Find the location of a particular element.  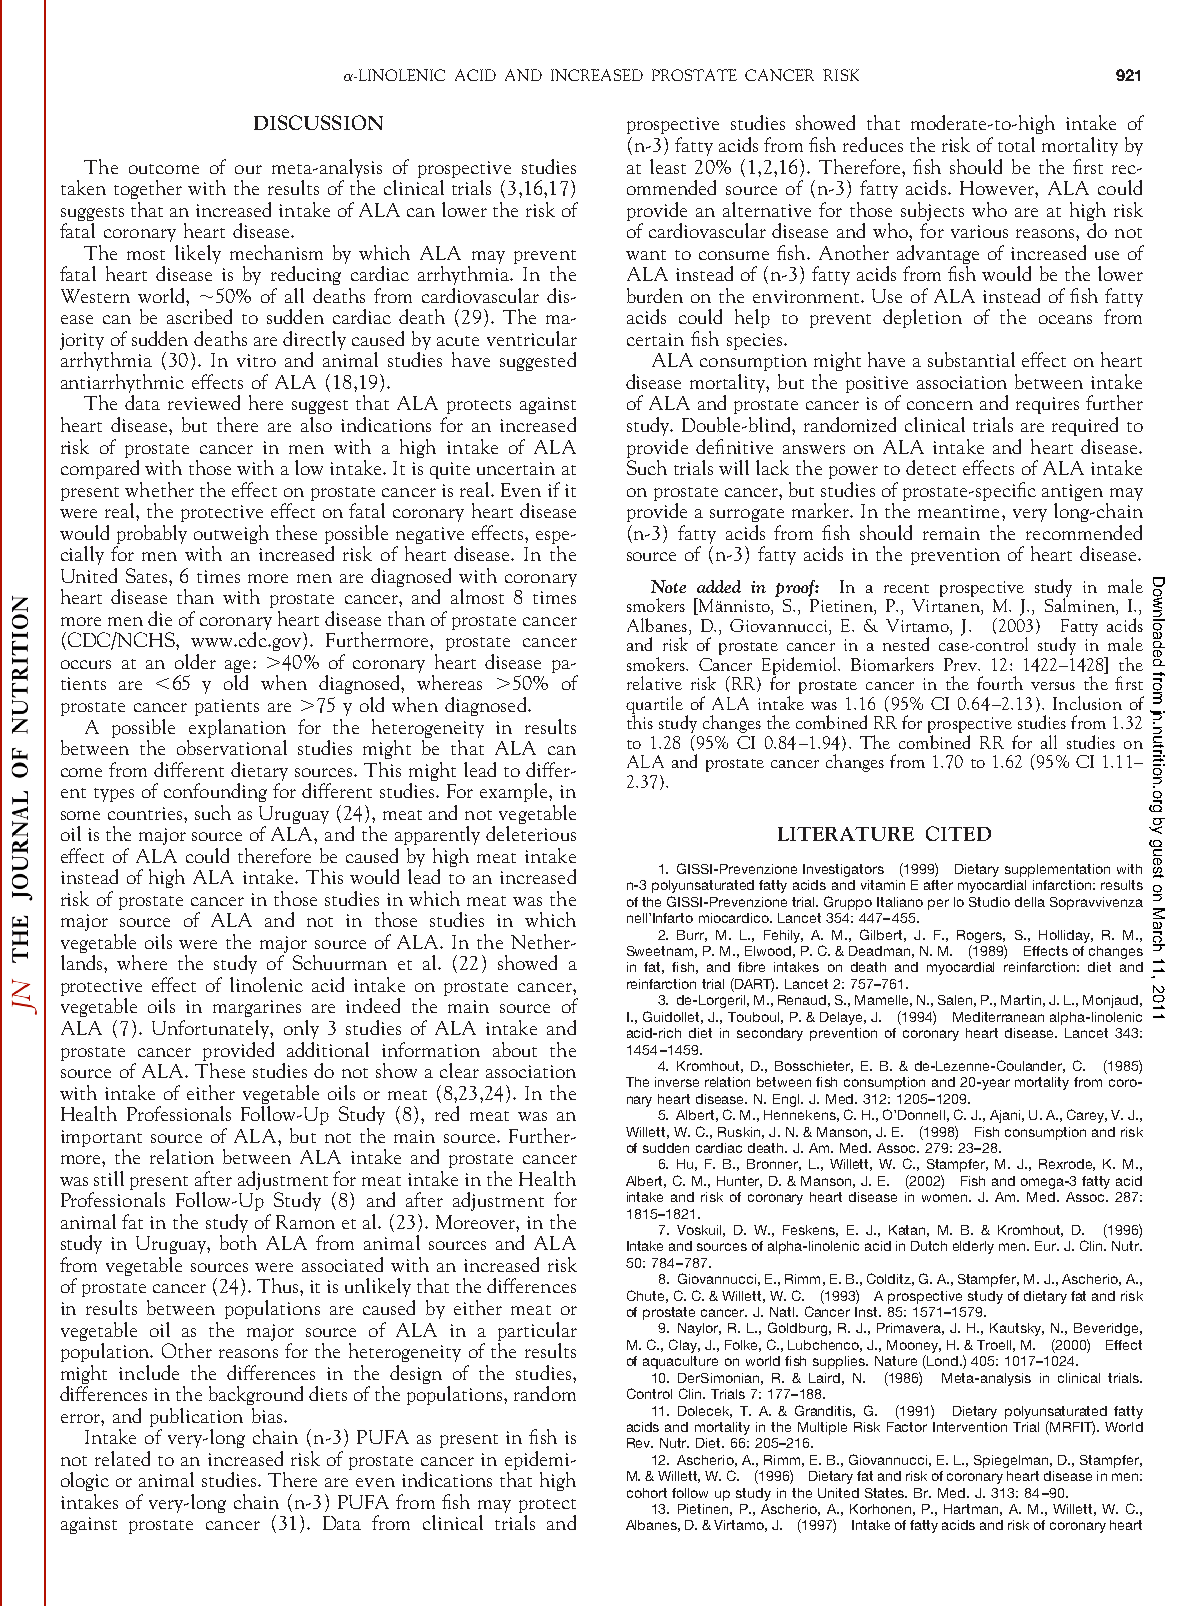

confounding is located at coordinates (215, 792).
